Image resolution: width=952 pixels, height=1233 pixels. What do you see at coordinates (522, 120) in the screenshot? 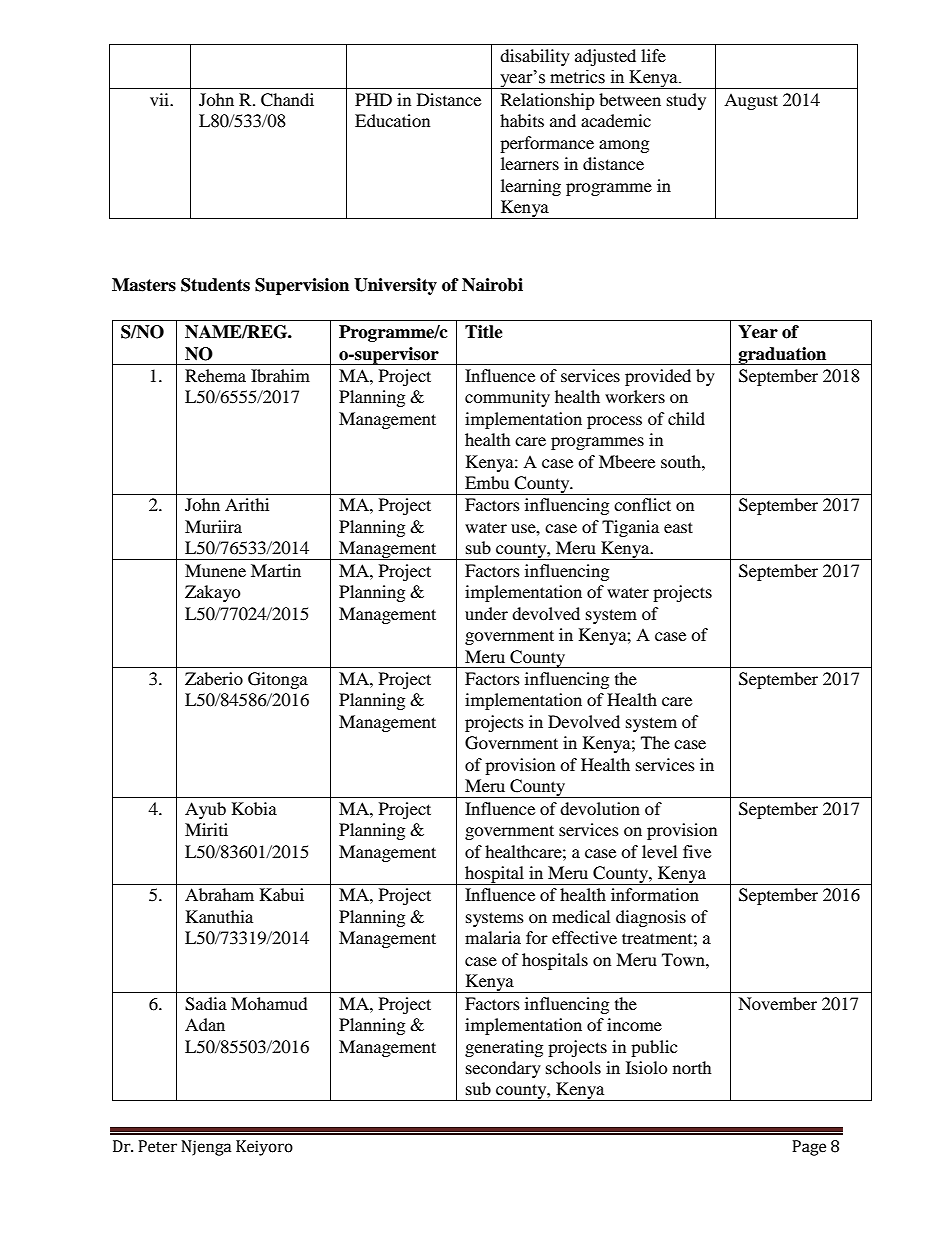
I see `habits` at bounding box center [522, 120].
